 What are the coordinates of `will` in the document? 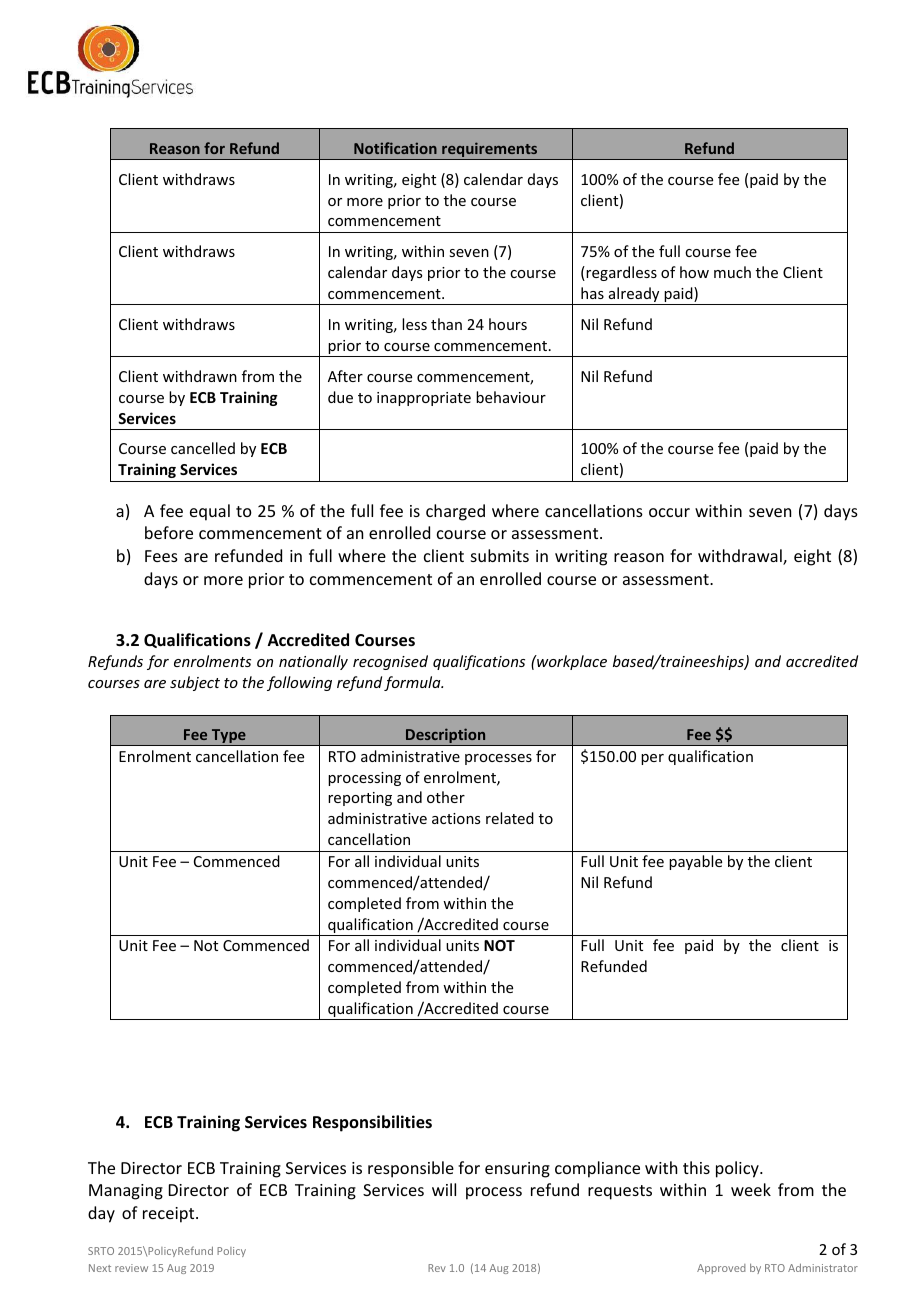 It's located at (444, 1189).
